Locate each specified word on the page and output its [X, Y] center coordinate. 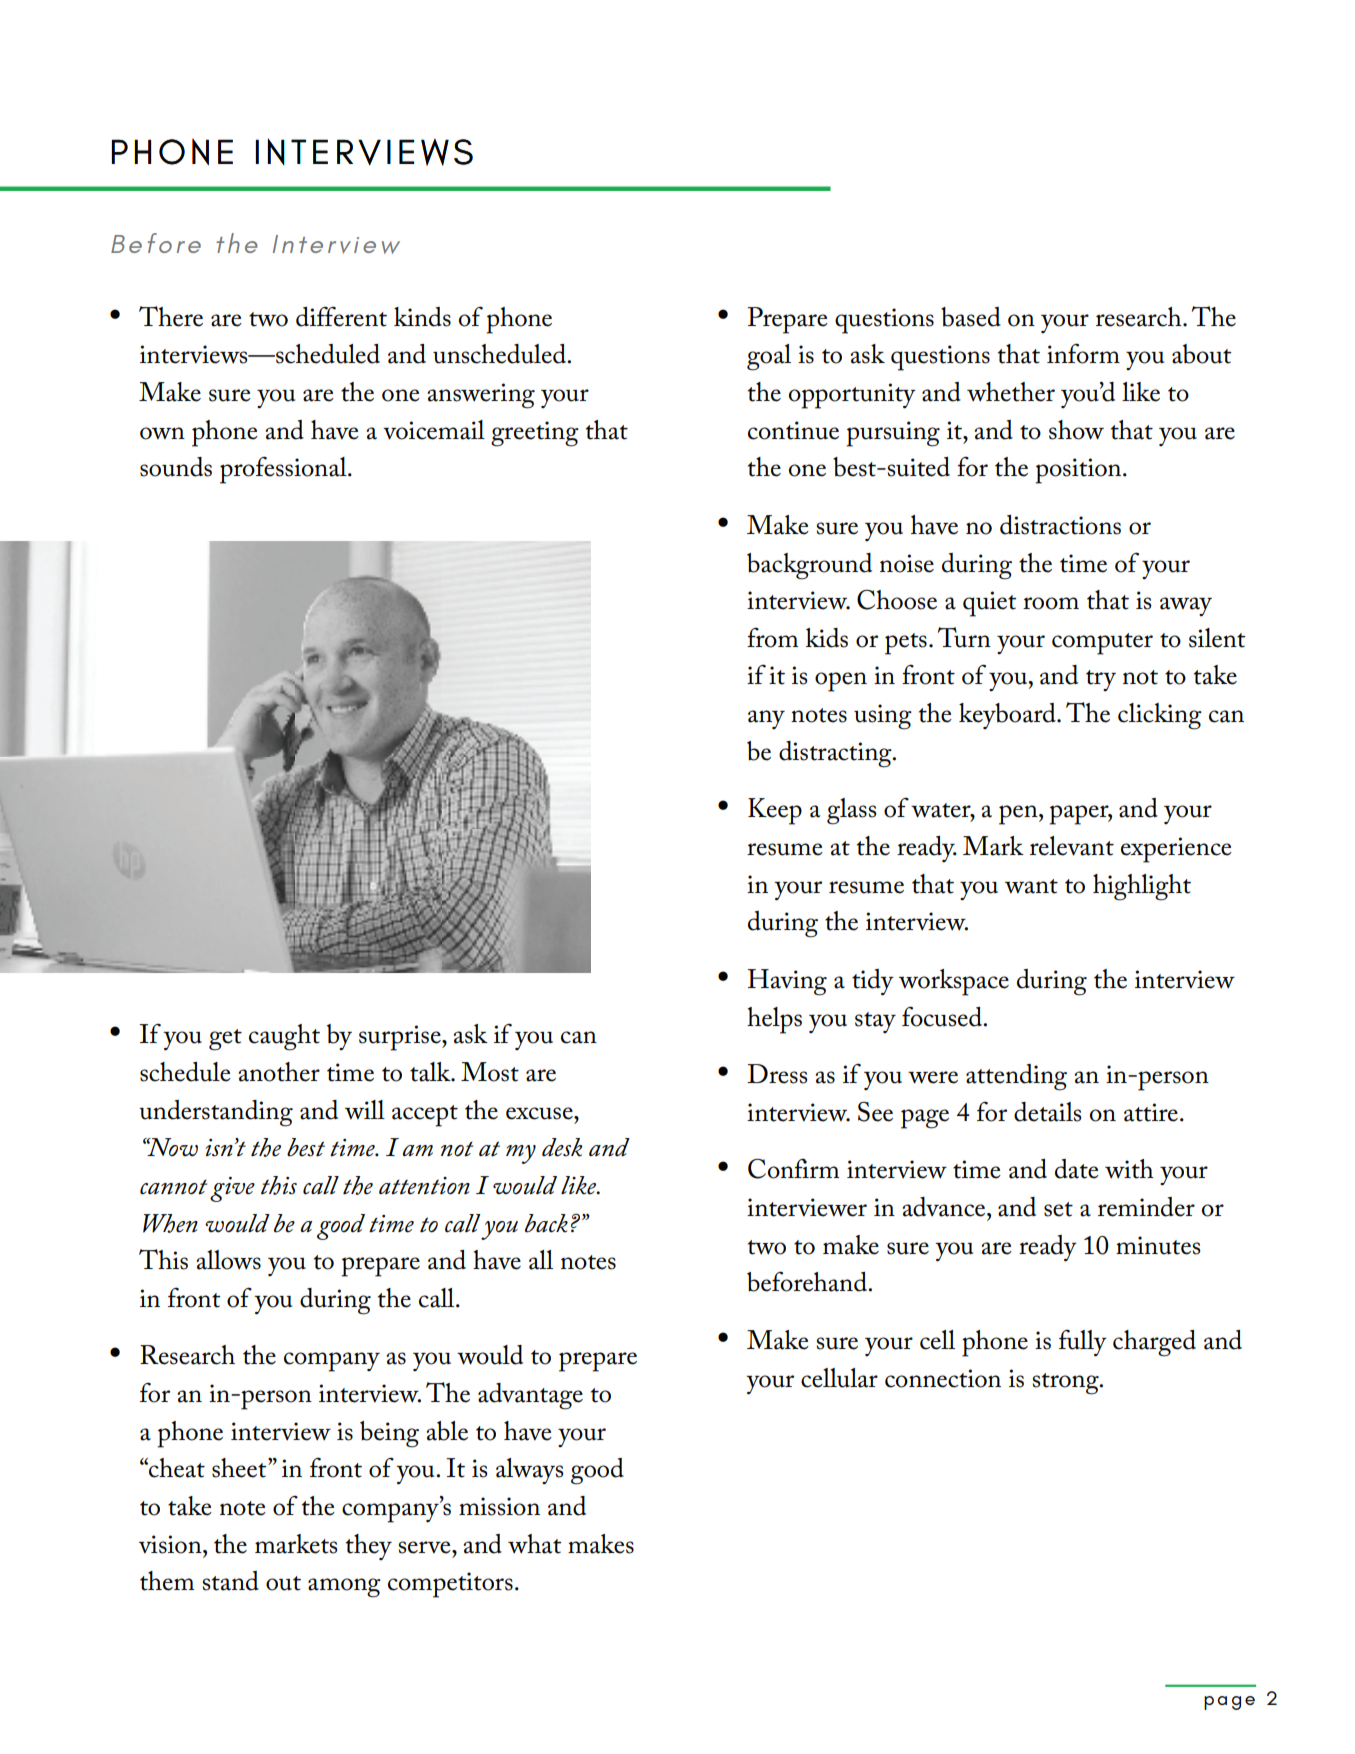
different [341, 316]
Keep [775, 811]
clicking [1160, 716]
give [232, 1189]
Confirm [793, 1168]
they [369, 1547]
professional [284, 470]
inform [1083, 353]
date [1077, 1169]
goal [769, 357]
